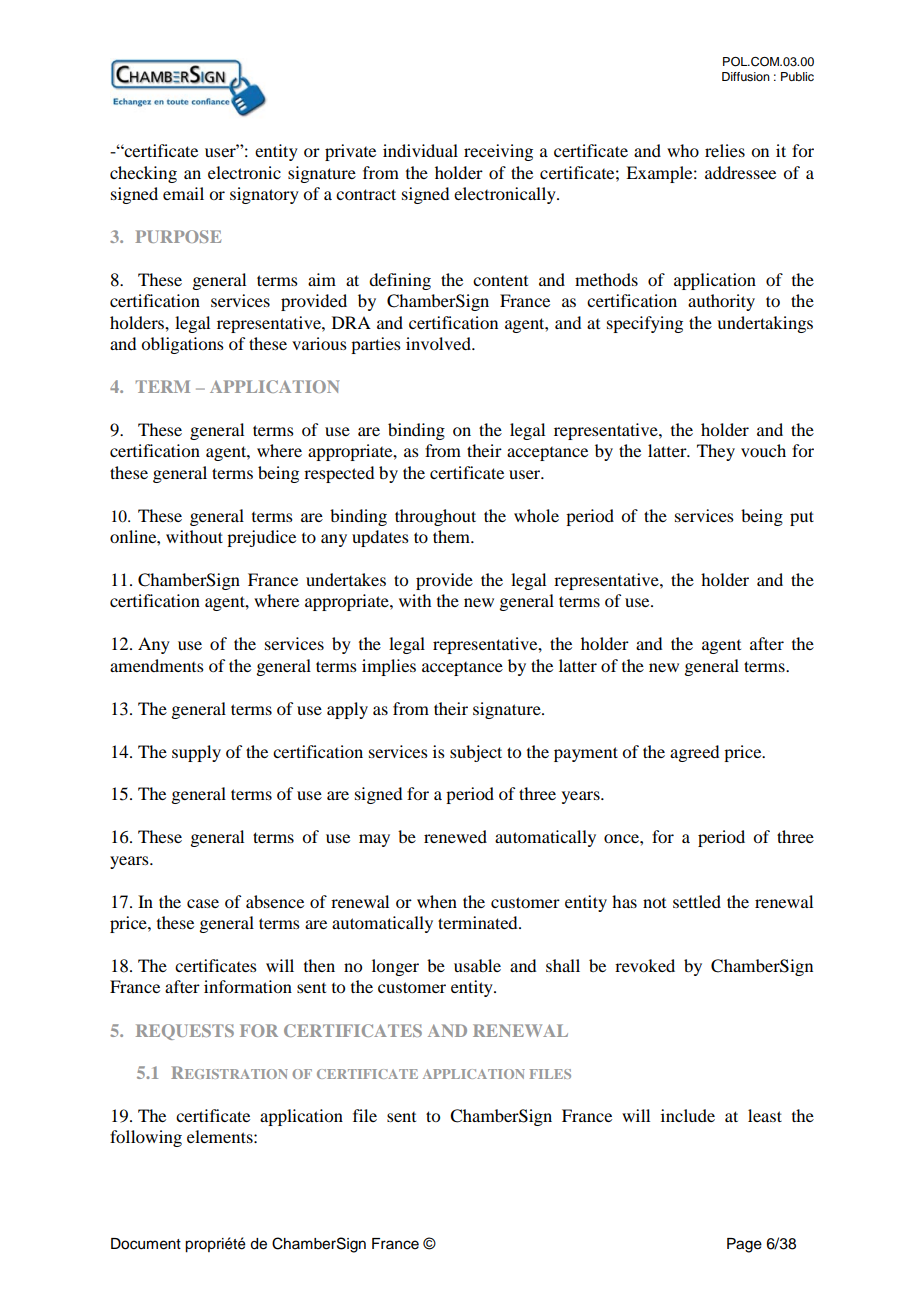 The height and width of the image is (1308, 924). I want to click on implies, so click(389, 667).
